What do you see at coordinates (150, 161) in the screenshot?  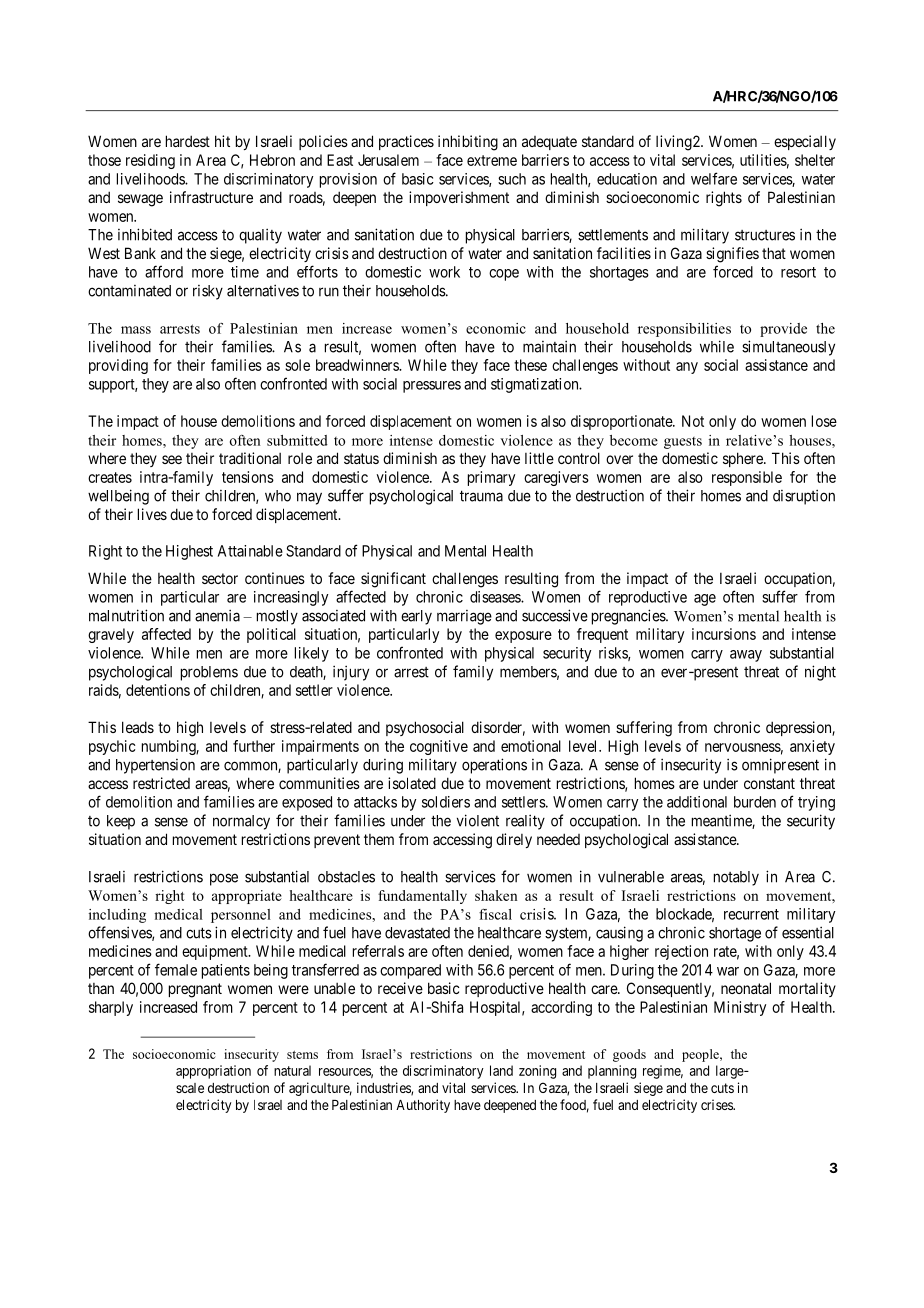 I see `residing` at bounding box center [150, 161].
